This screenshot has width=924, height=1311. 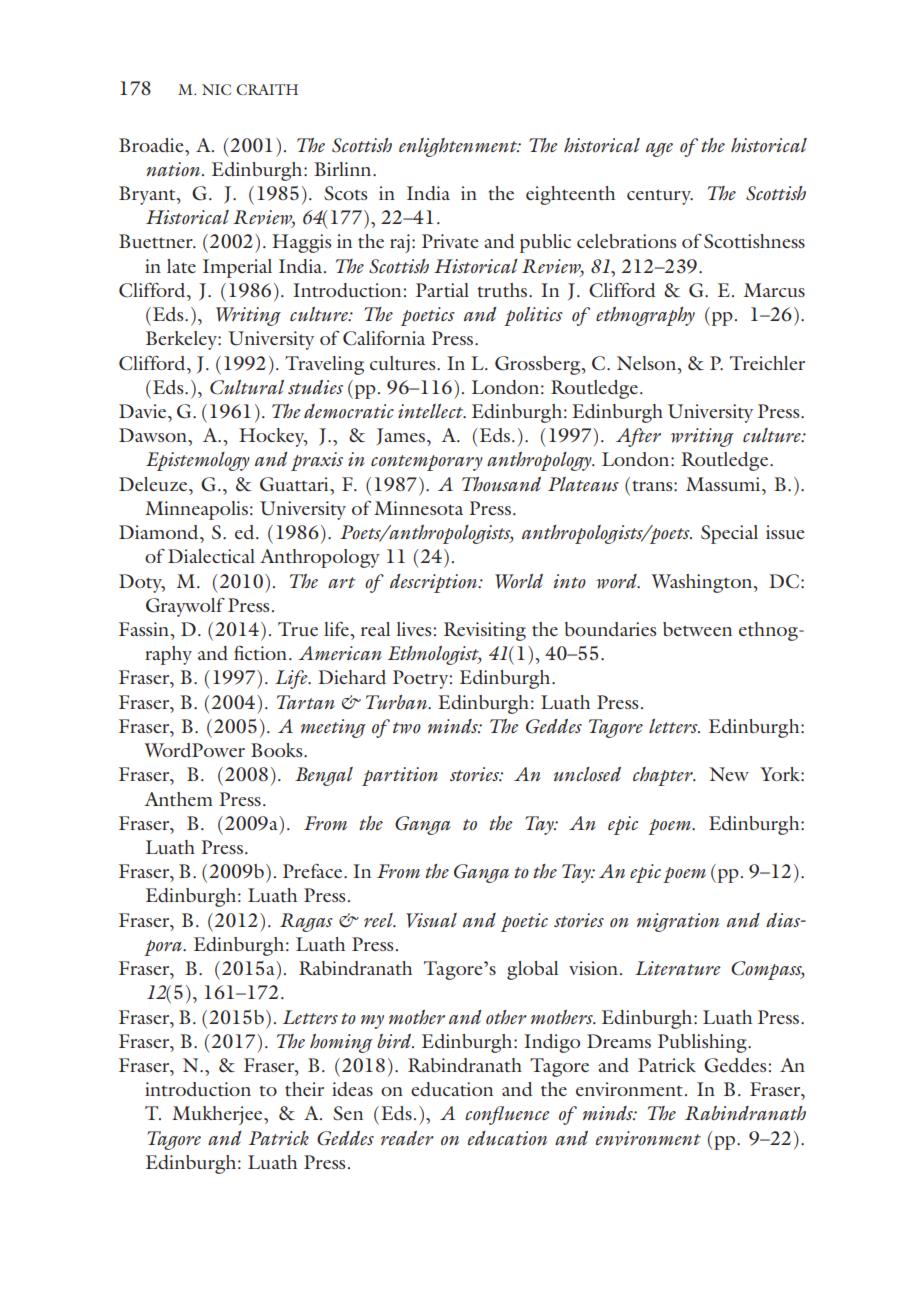 I want to click on Revisiting, so click(x=485, y=631).
